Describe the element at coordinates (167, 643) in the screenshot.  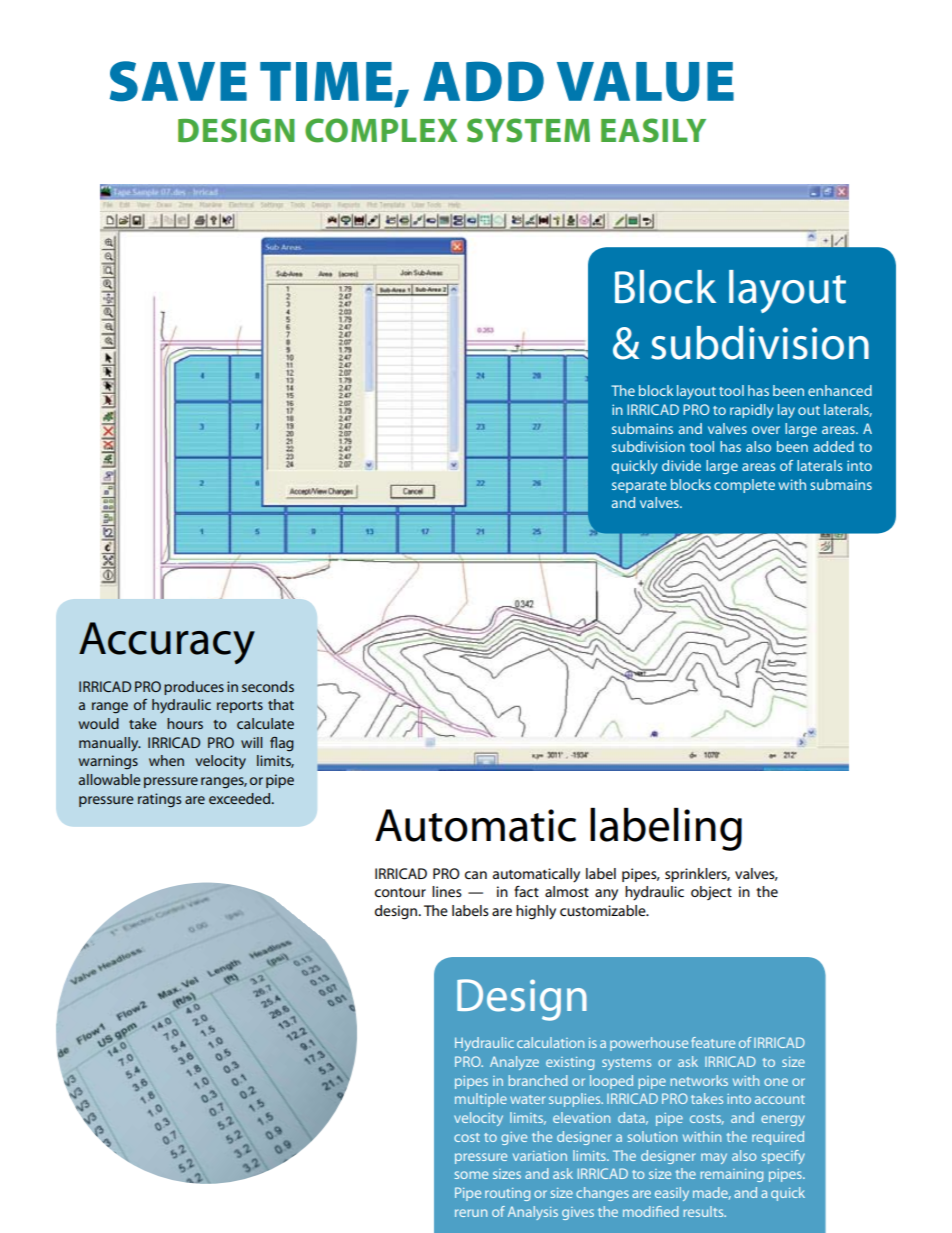
I see `Accuracy` at that location.
